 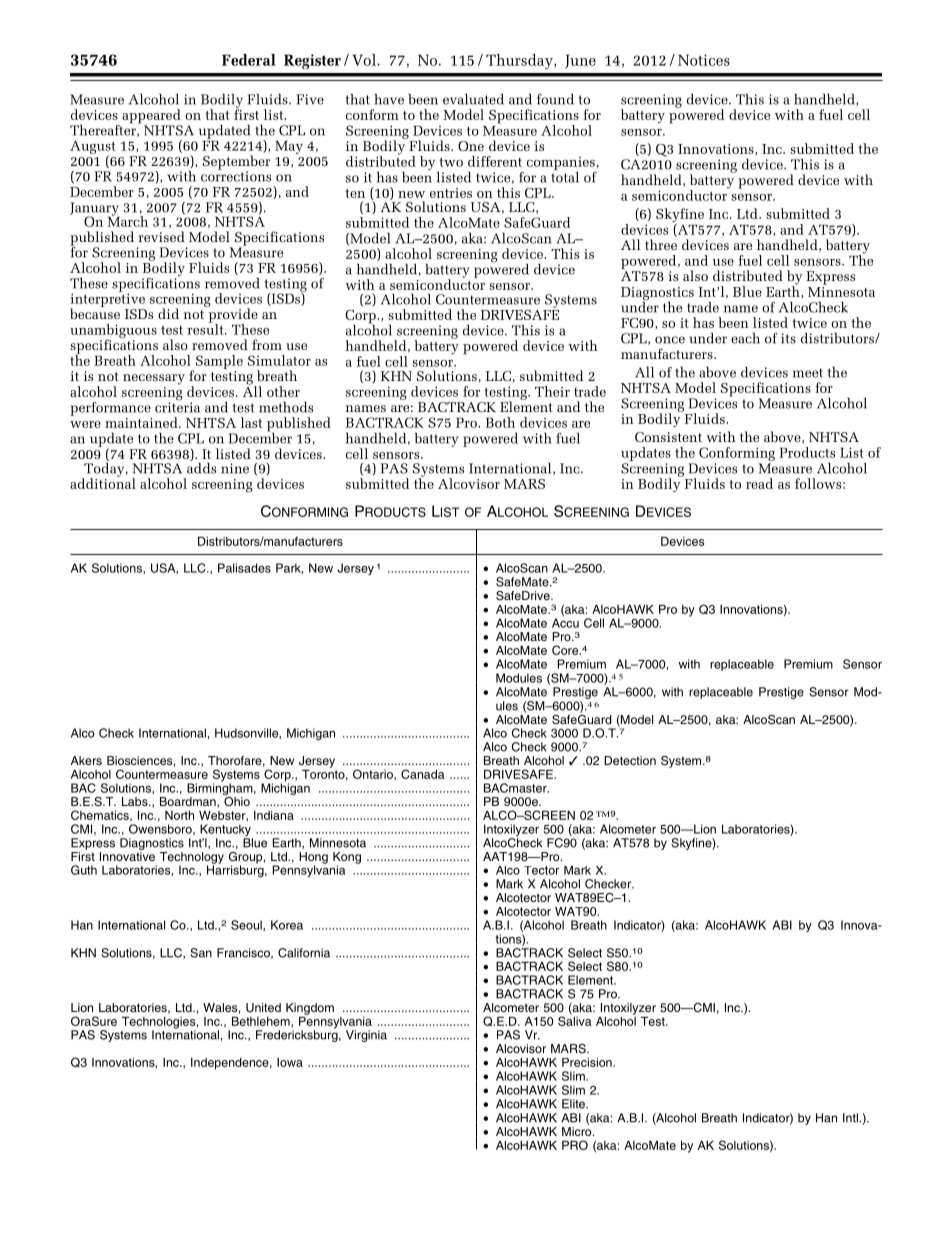 I want to click on Detection, so click(x=630, y=760).
